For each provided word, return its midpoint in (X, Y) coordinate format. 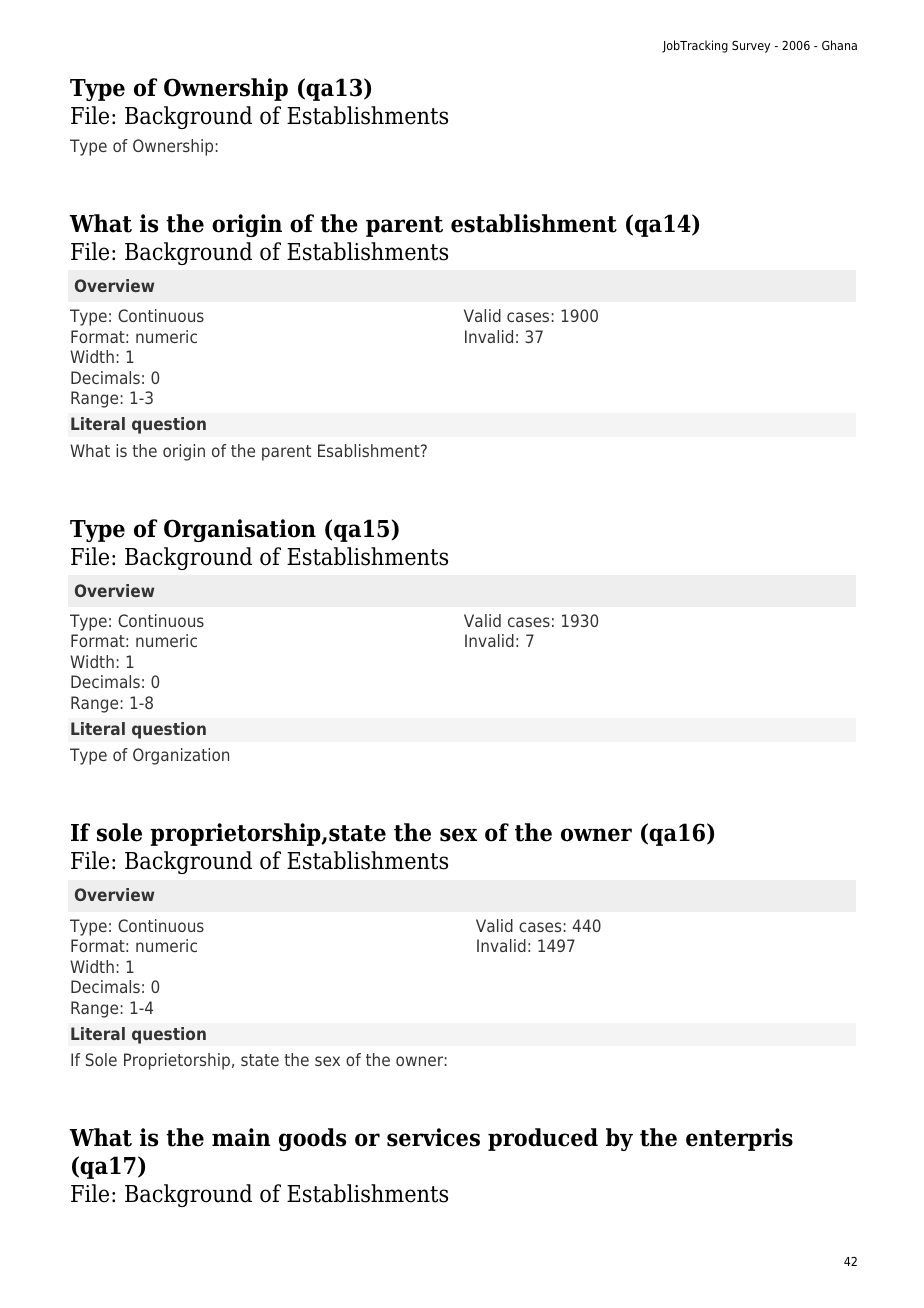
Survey (751, 47)
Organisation (240, 530)
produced (543, 1139)
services (433, 1137)
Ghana (839, 45)
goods (312, 1139)
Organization (181, 756)
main (241, 1137)
